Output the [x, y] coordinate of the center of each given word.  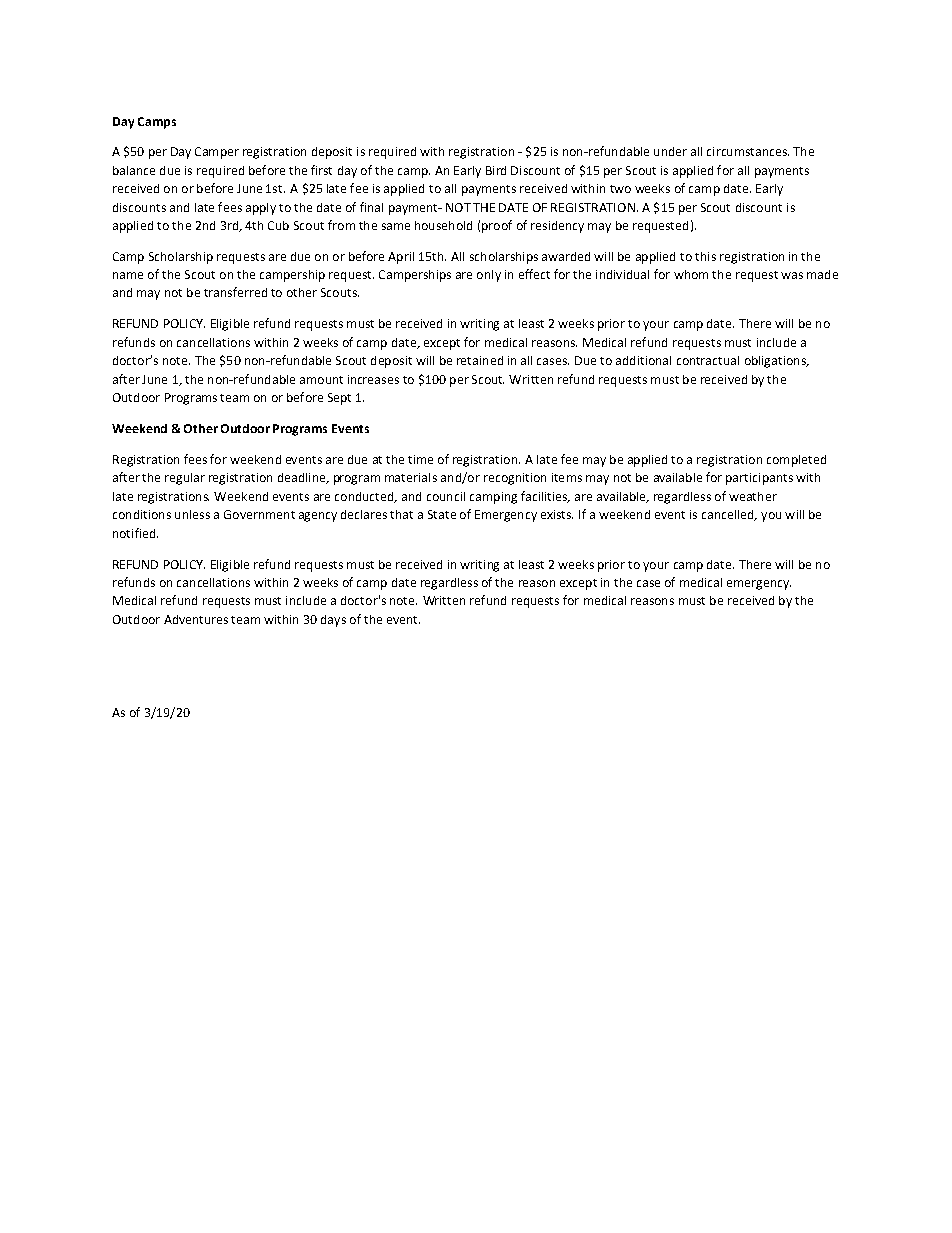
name [128, 275]
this [705, 256]
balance [134, 170]
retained [480, 360]
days [333, 621]
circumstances [748, 151]
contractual [708, 360]
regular [185, 479]
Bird [496, 170]
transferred [235, 292]
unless [192, 514]
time [420, 459]
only [489, 276]
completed [796, 461]
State [442, 514]
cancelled [729, 515]
